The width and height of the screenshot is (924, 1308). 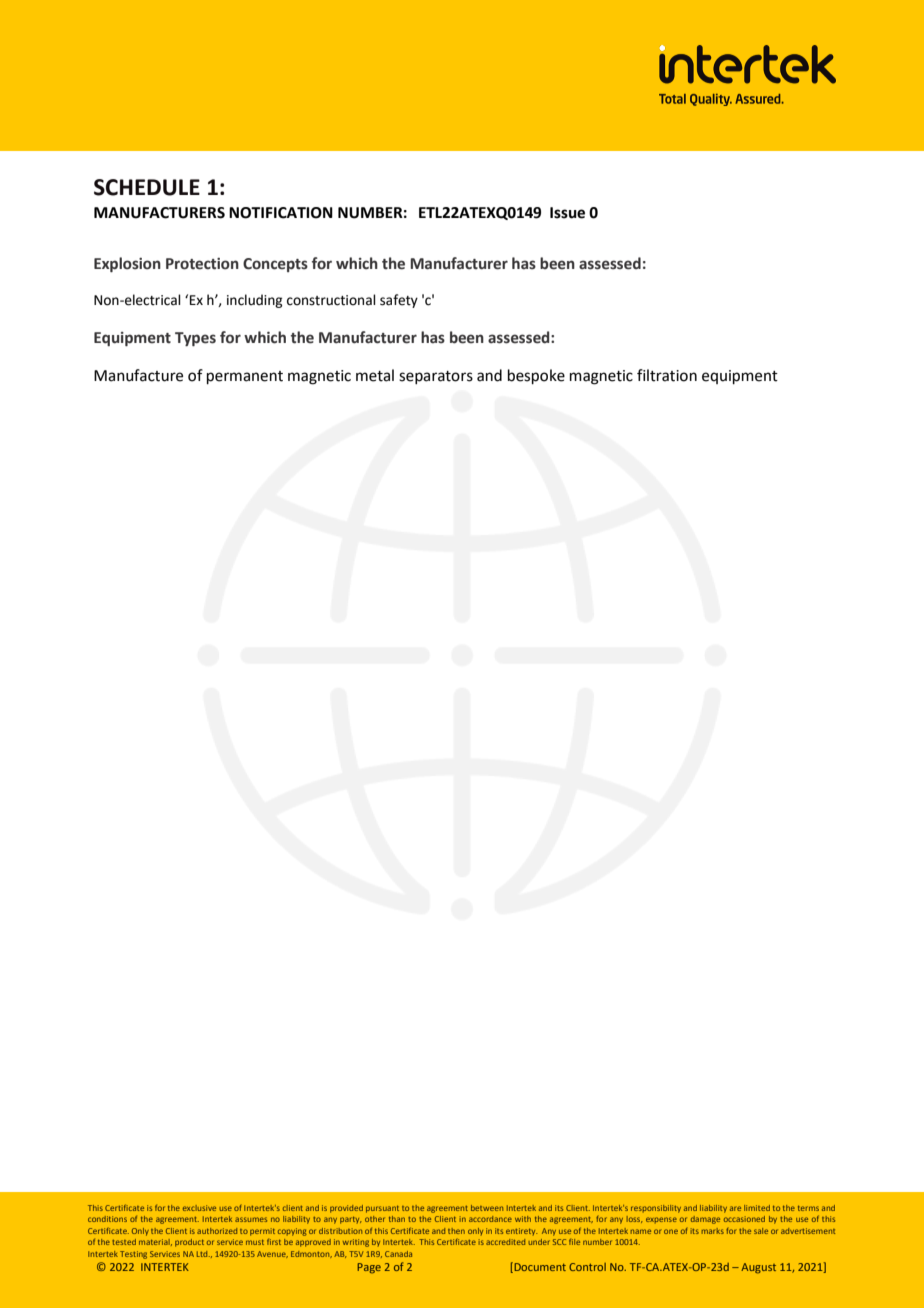 I want to click on product, so click(x=189, y=1243).
